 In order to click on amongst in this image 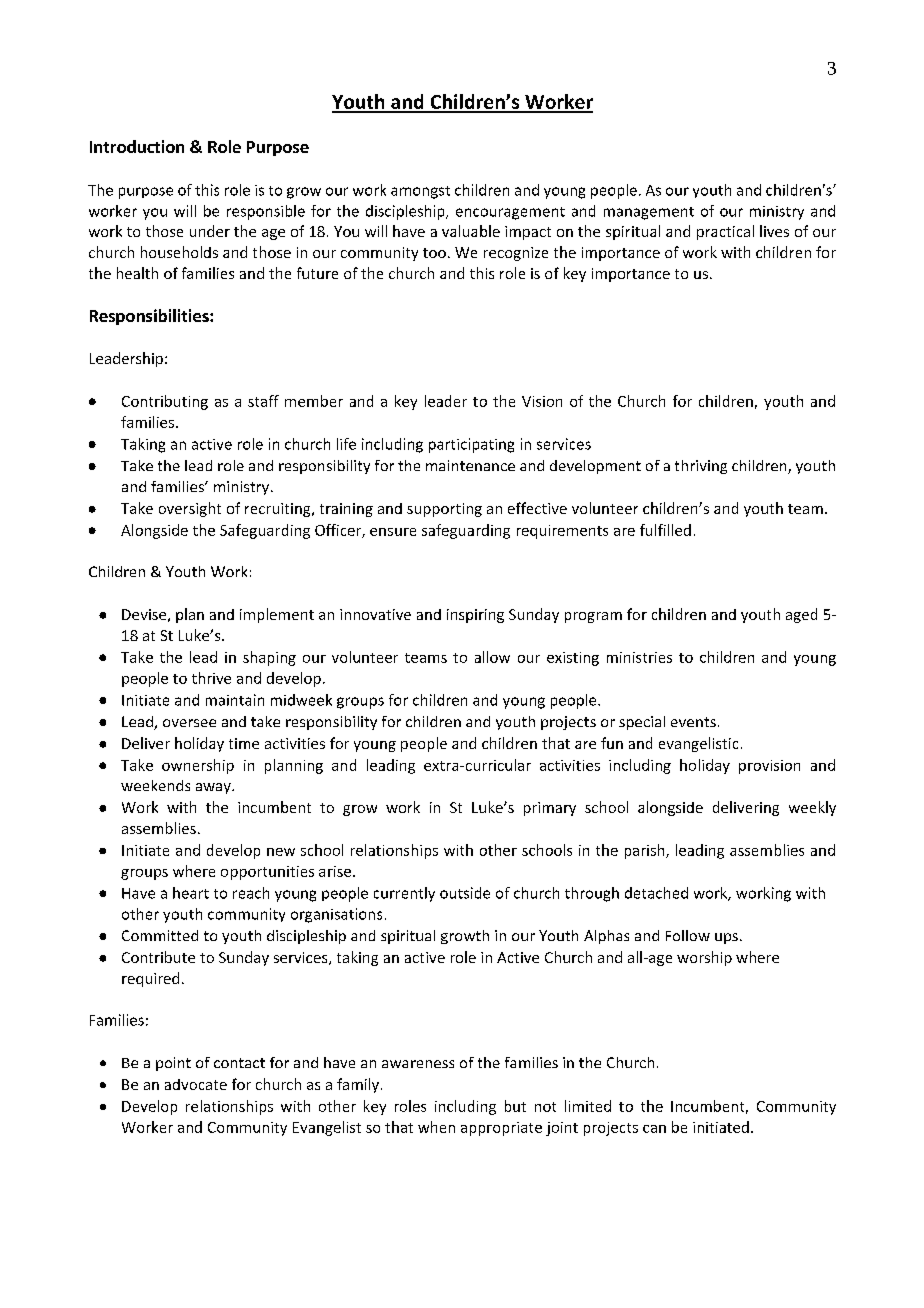, I will do `click(420, 192)`.
